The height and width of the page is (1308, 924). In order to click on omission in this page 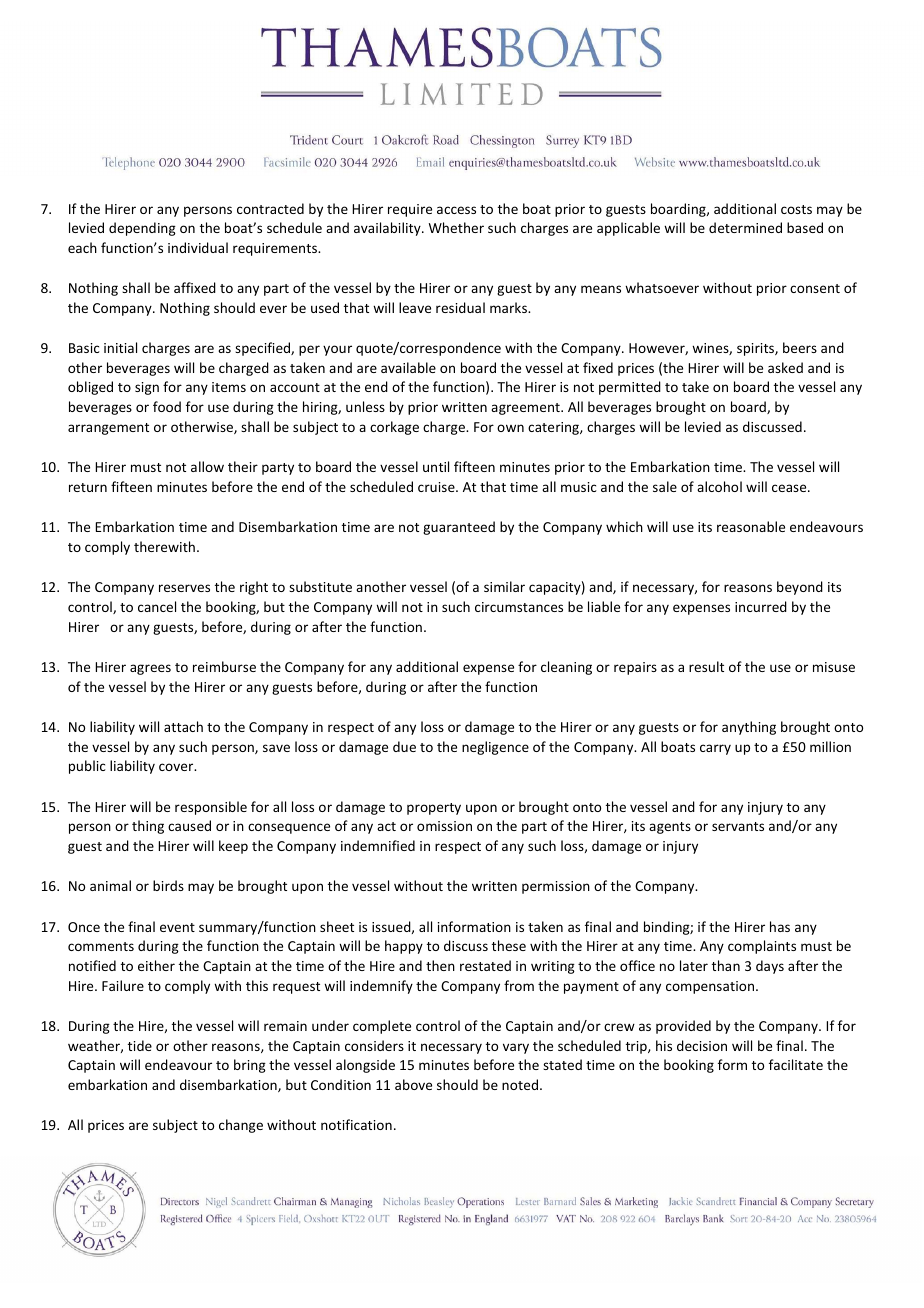, I will do `click(444, 826)`.
